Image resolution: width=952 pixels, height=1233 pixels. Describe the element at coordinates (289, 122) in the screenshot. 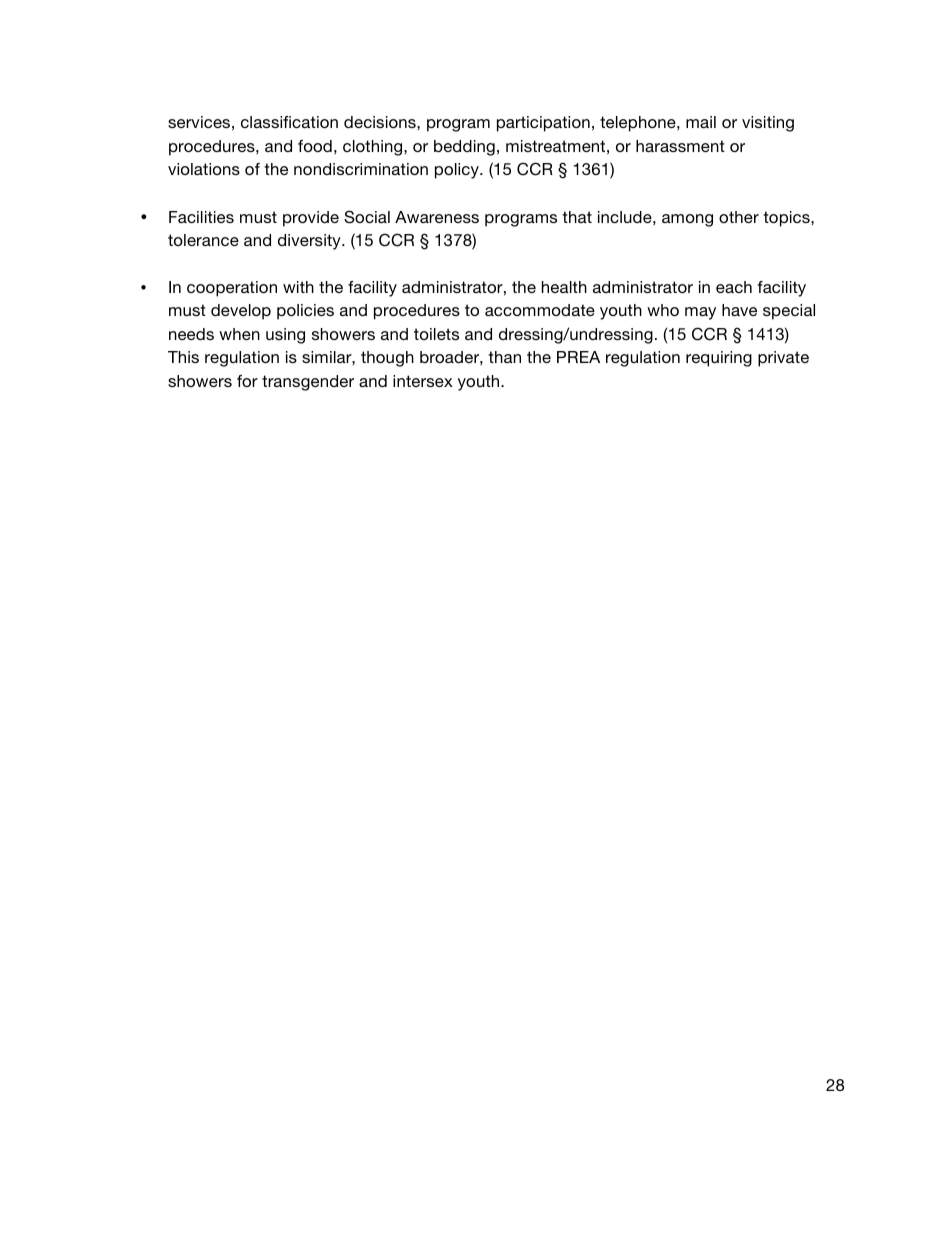

I see `classification` at that location.
